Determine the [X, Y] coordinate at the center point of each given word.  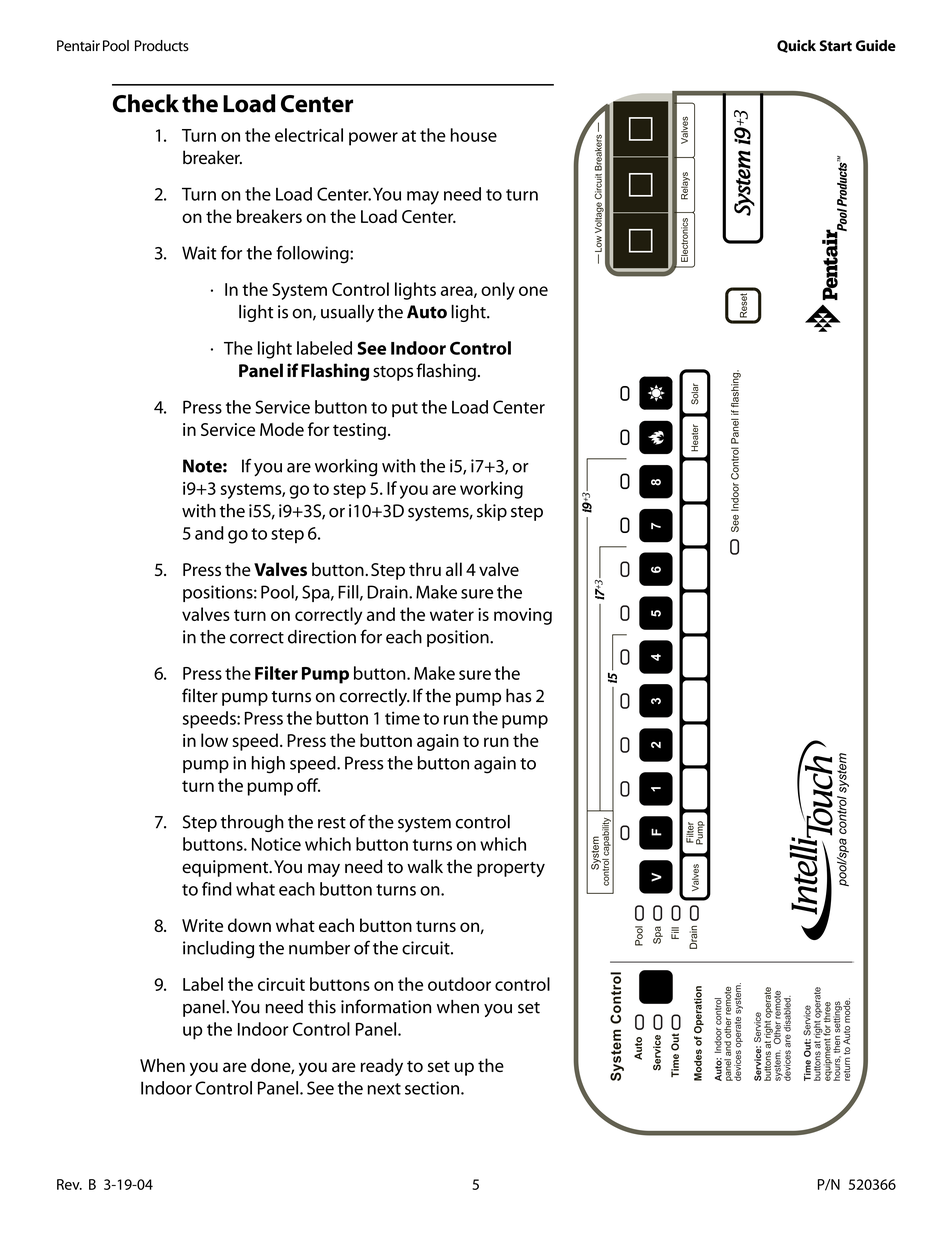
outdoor [459, 984]
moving [523, 616]
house [474, 135]
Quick [796, 46]
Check [146, 103]
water [452, 615]
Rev [69, 1184]
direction [322, 637]
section [433, 1088]
